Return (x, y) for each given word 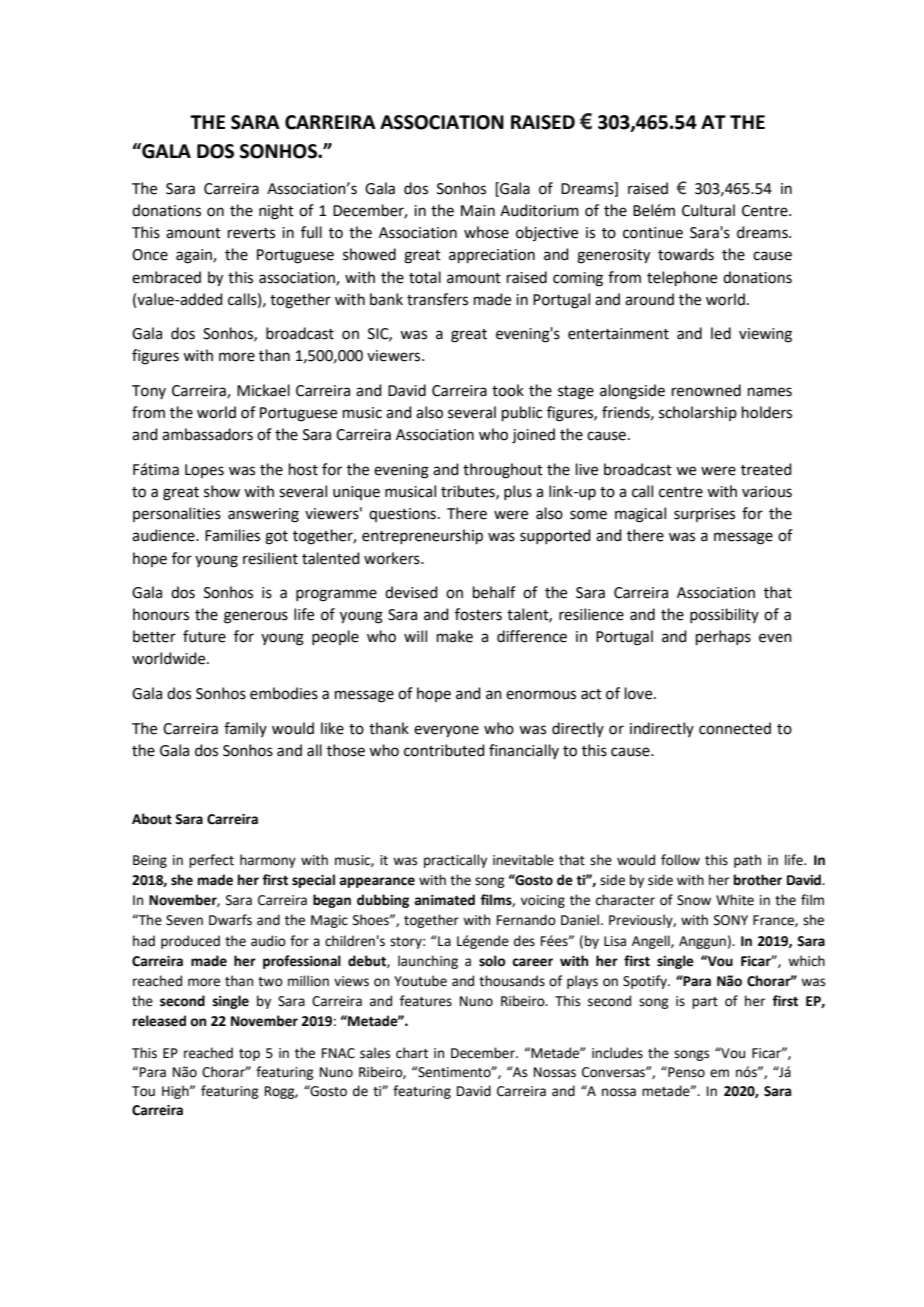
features (426, 1001)
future (204, 636)
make (455, 636)
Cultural (708, 210)
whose (486, 232)
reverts (251, 233)
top (249, 1055)
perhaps (723, 637)
